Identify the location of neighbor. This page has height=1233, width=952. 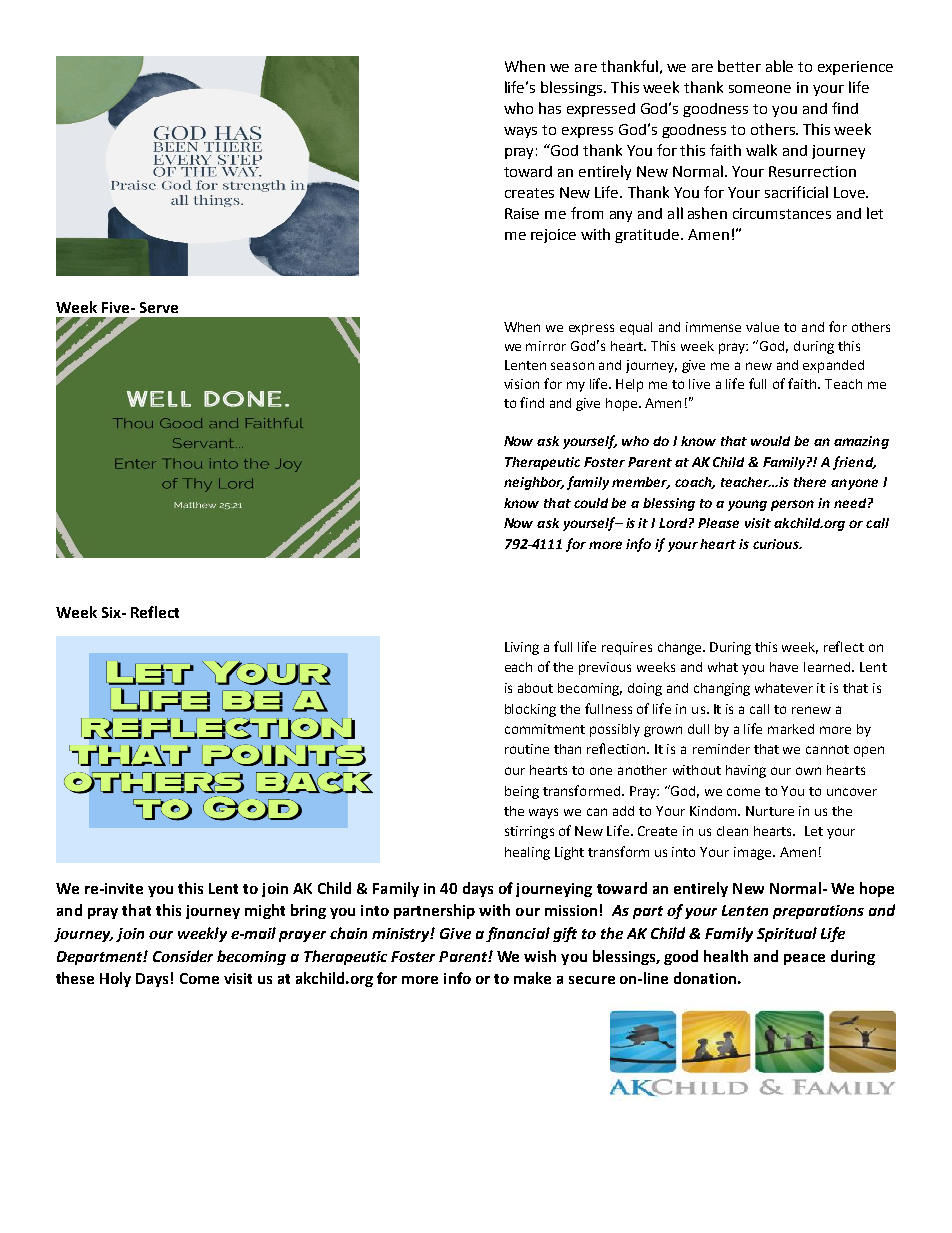
(534, 483).
